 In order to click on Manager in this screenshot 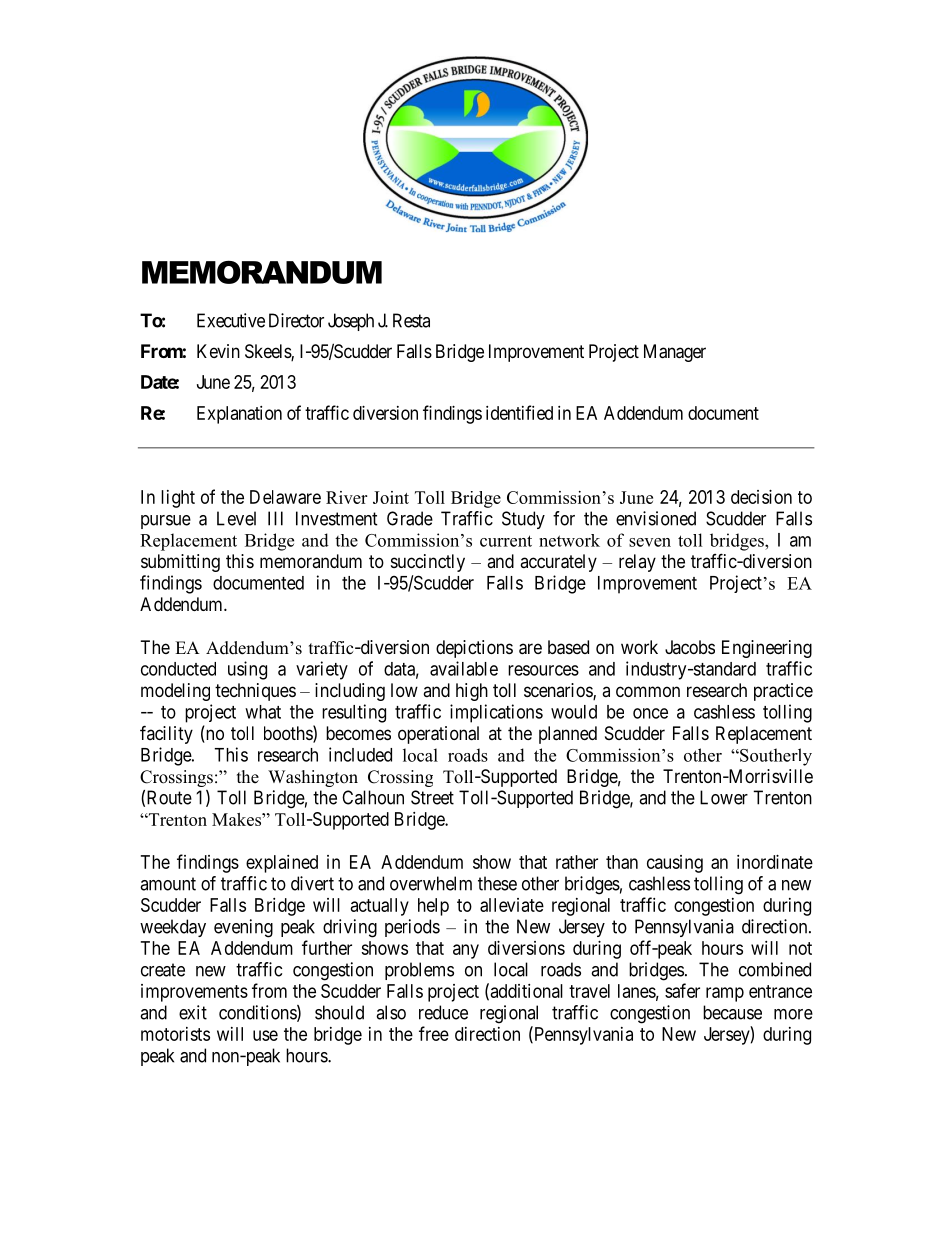, I will do `click(675, 353)`.
